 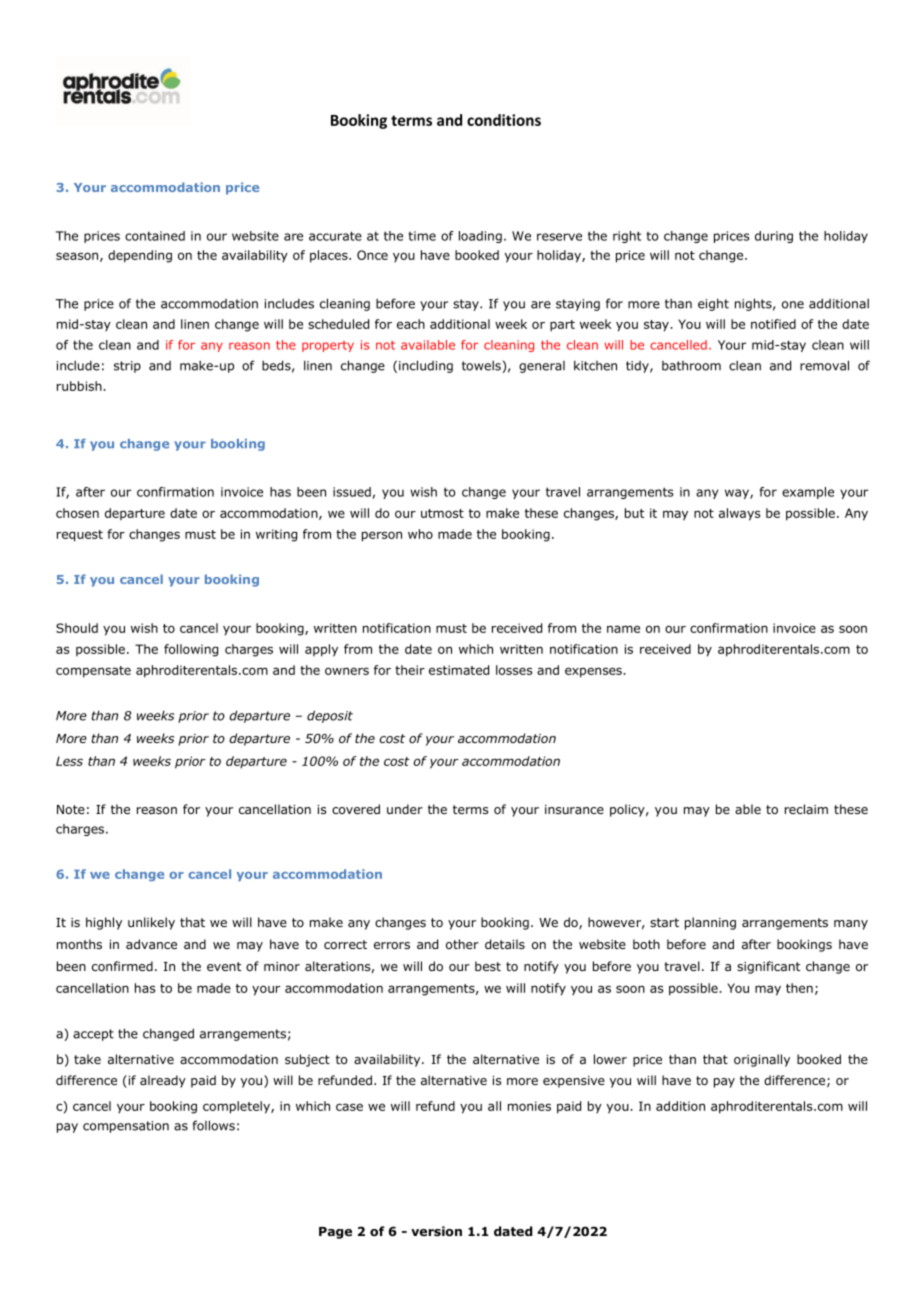 I want to click on unlikely, so click(x=151, y=923).
